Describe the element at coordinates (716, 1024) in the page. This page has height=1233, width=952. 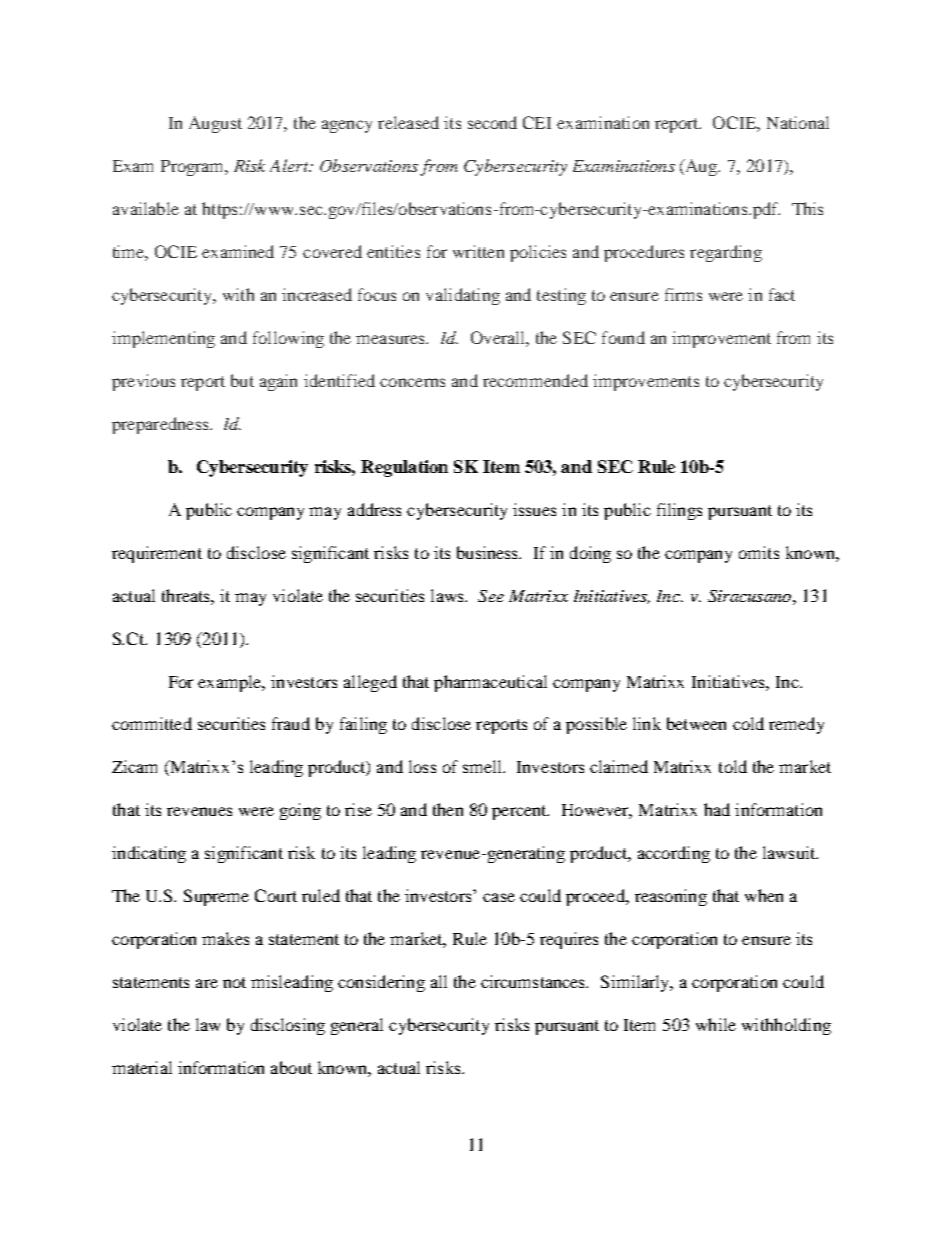
I see `while` at that location.
